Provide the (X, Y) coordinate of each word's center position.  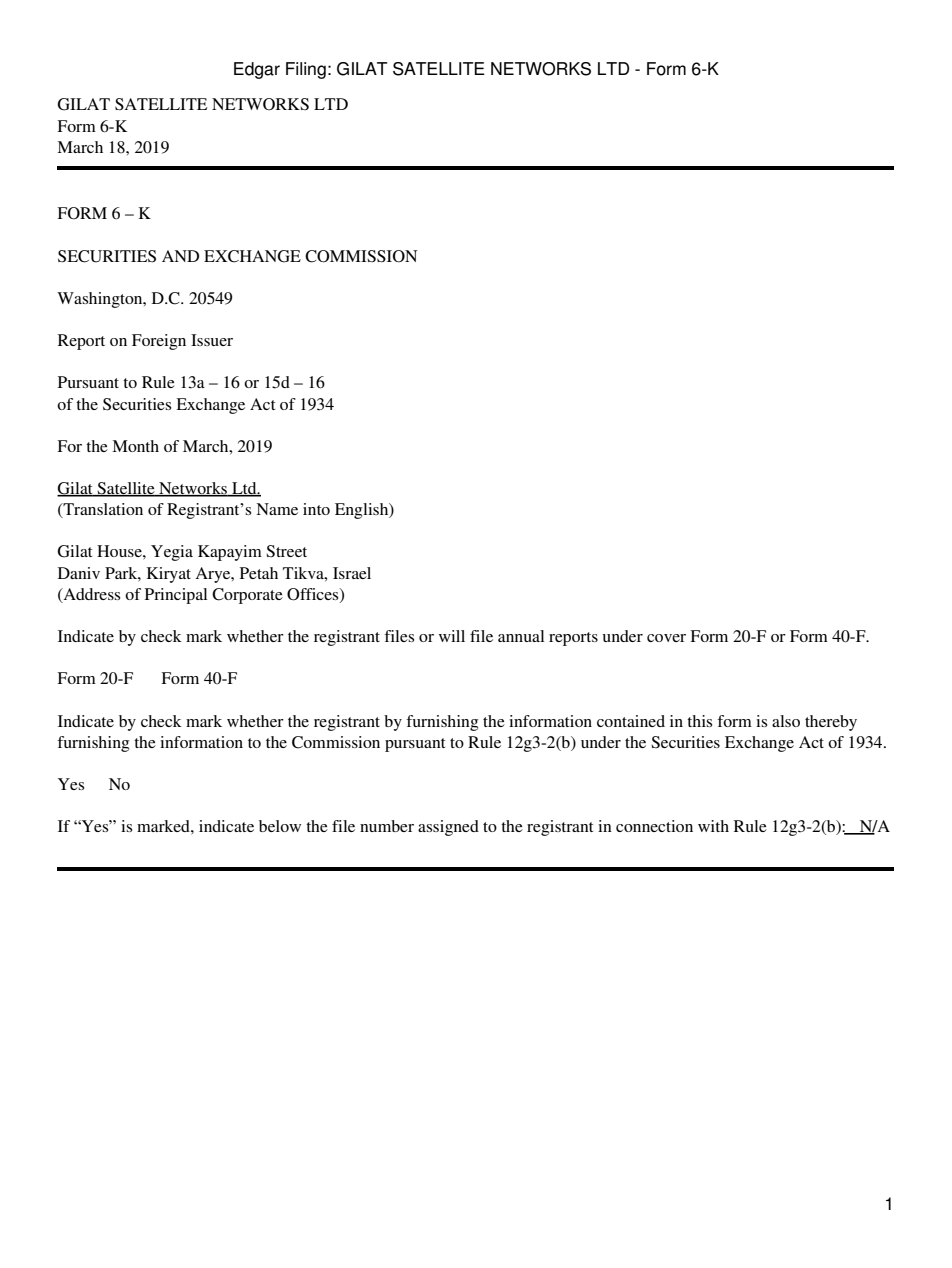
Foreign (159, 342)
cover (666, 638)
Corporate (247, 596)
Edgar (257, 70)
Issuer (212, 340)
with (713, 826)
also (786, 721)
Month (135, 446)
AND (180, 256)
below (280, 826)
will (452, 636)
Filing (306, 70)
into (316, 509)
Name (277, 509)
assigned (448, 828)
